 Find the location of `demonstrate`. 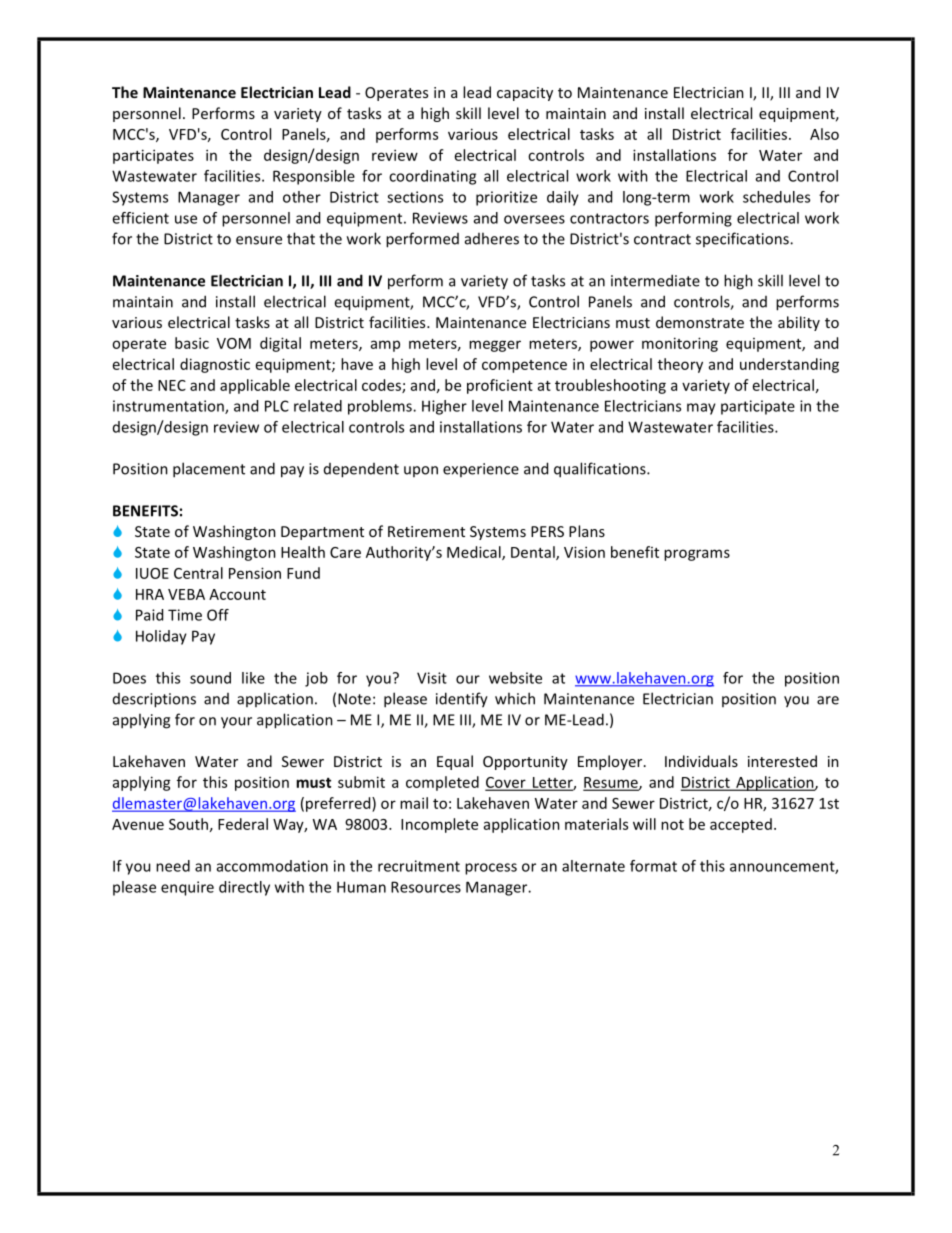

demonstrate is located at coordinates (700, 322).
